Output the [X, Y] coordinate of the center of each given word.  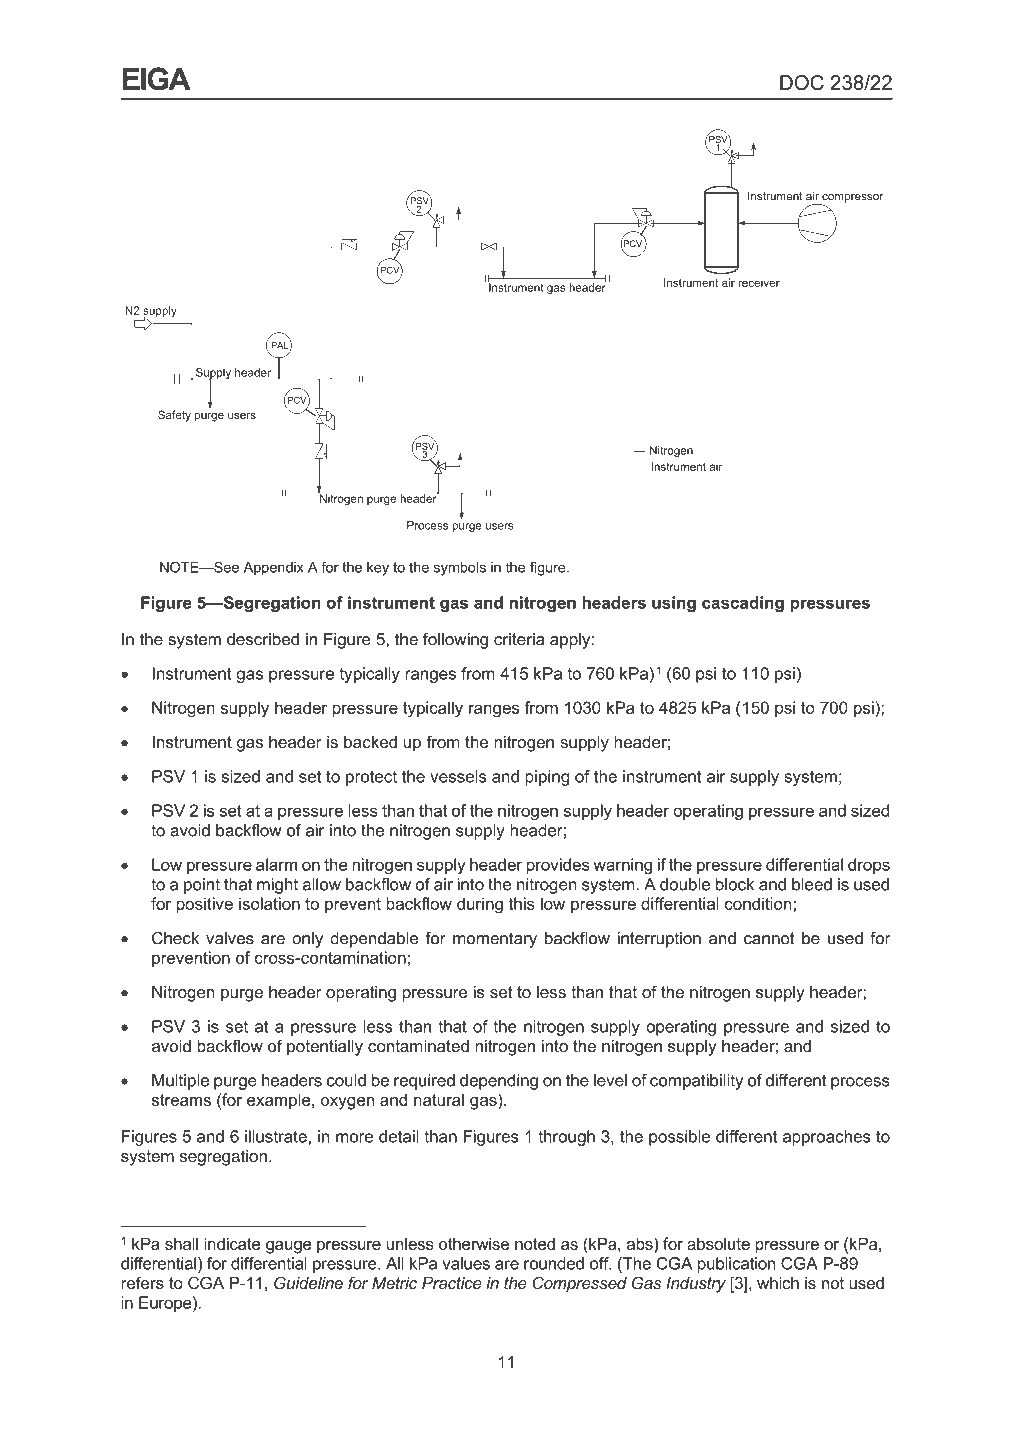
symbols [460, 569]
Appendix [274, 569]
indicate [232, 1243]
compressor [851, 199]
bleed [812, 884]
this [521, 903]
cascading [743, 604]
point [202, 886]
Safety [174, 416]
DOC [802, 82]
